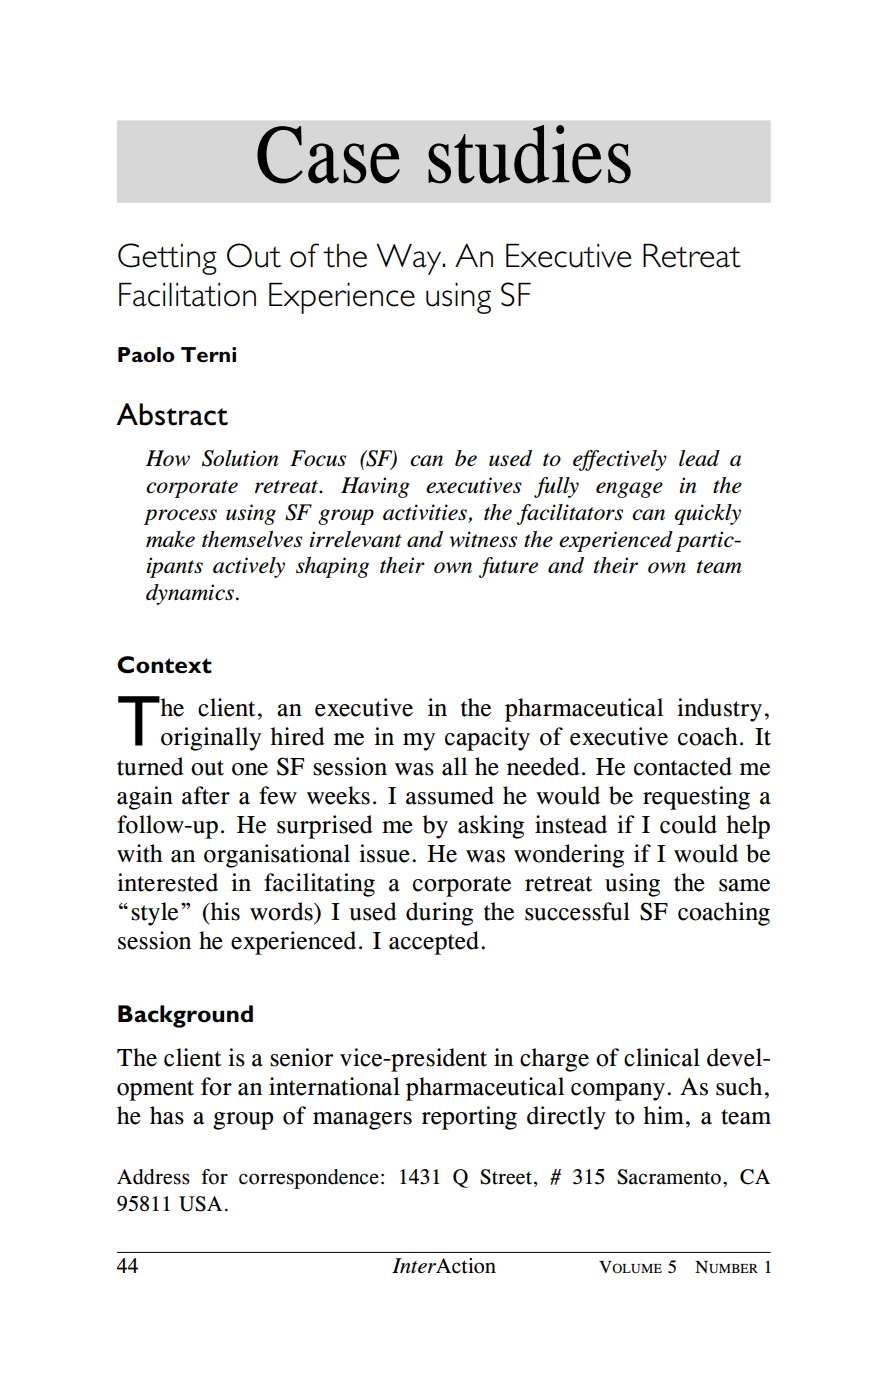 The image size is (874, 1396). Describe the element at coordinates (439, 914) in the document. I see `during` at that location.
